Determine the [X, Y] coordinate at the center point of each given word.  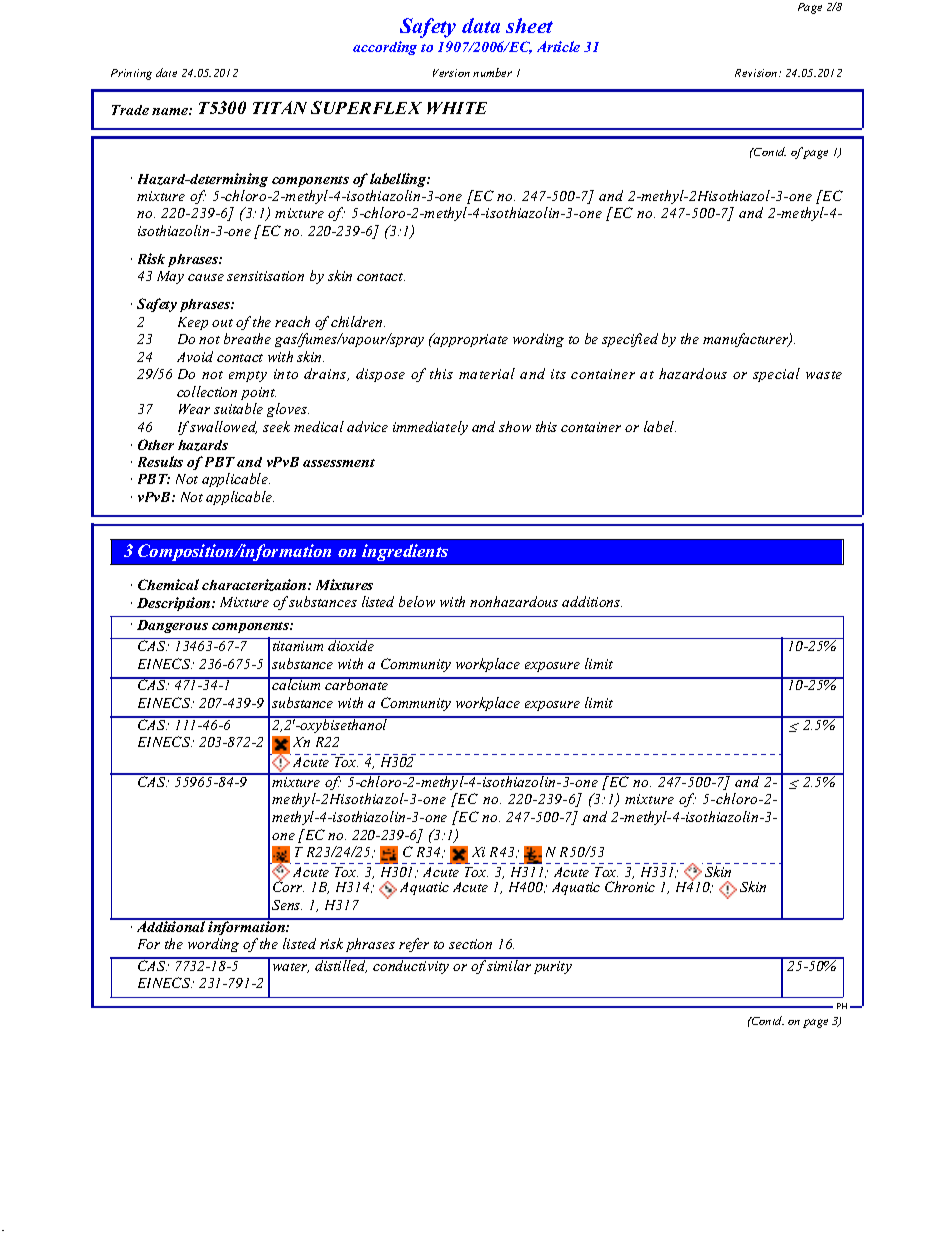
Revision [757, 73]
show [515, 426]
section [470, 944]
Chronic [630, 886]
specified [630, 340]
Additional [171, 925]
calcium [296, 684]
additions [592, 601]
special [776, 375]
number [492, 72]
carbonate [357, 684]
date [166, 72]
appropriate [470, 340]
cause [206, 277]
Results [160, 461]
